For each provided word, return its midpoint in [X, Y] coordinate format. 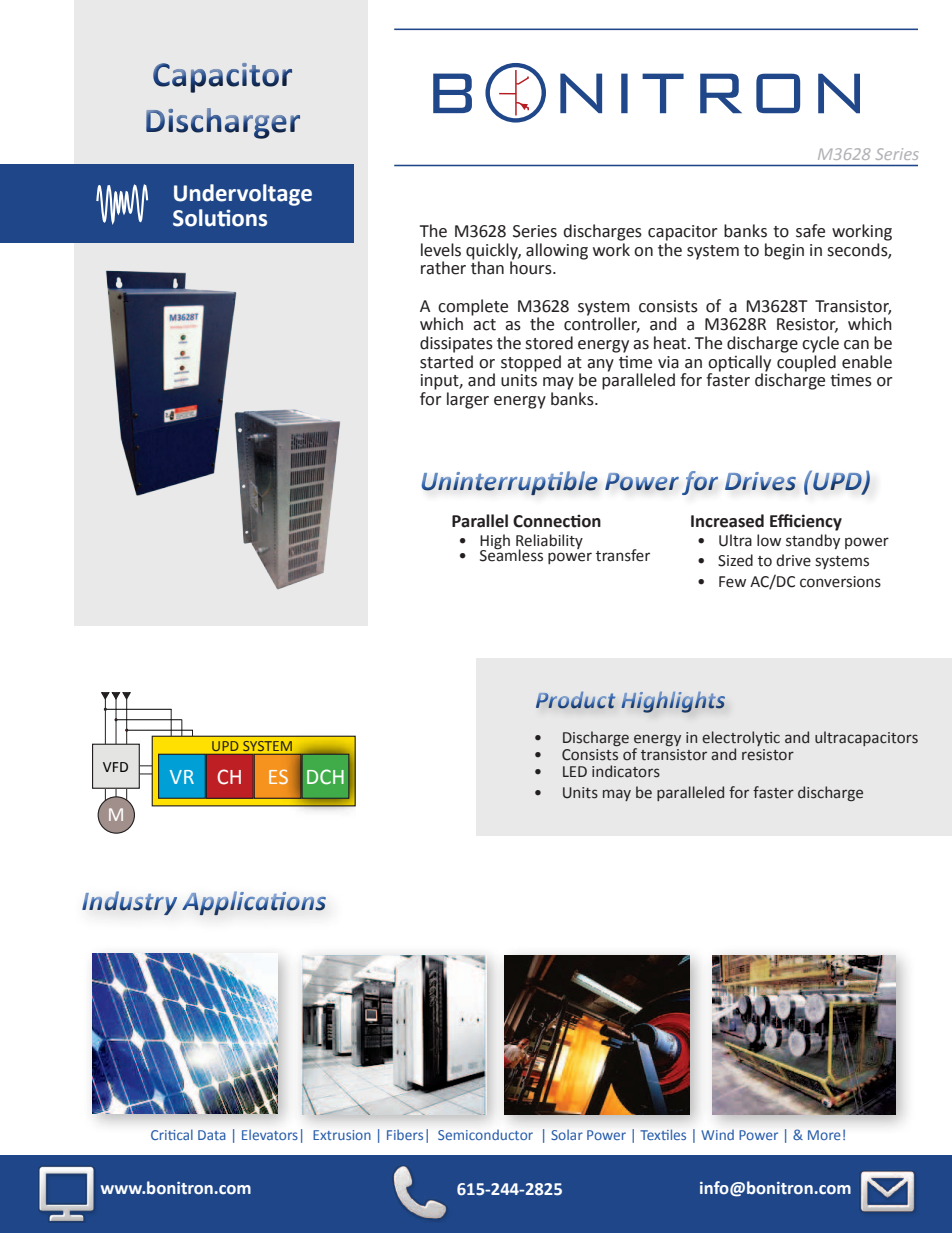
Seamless [511, 554]
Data [212, 1135]
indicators [626, 771]
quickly [493, 251]
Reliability [549, 542]
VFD [115, 767]
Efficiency [806, 522]
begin [784, 251]
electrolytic [741, 738]
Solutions [220, 218]
